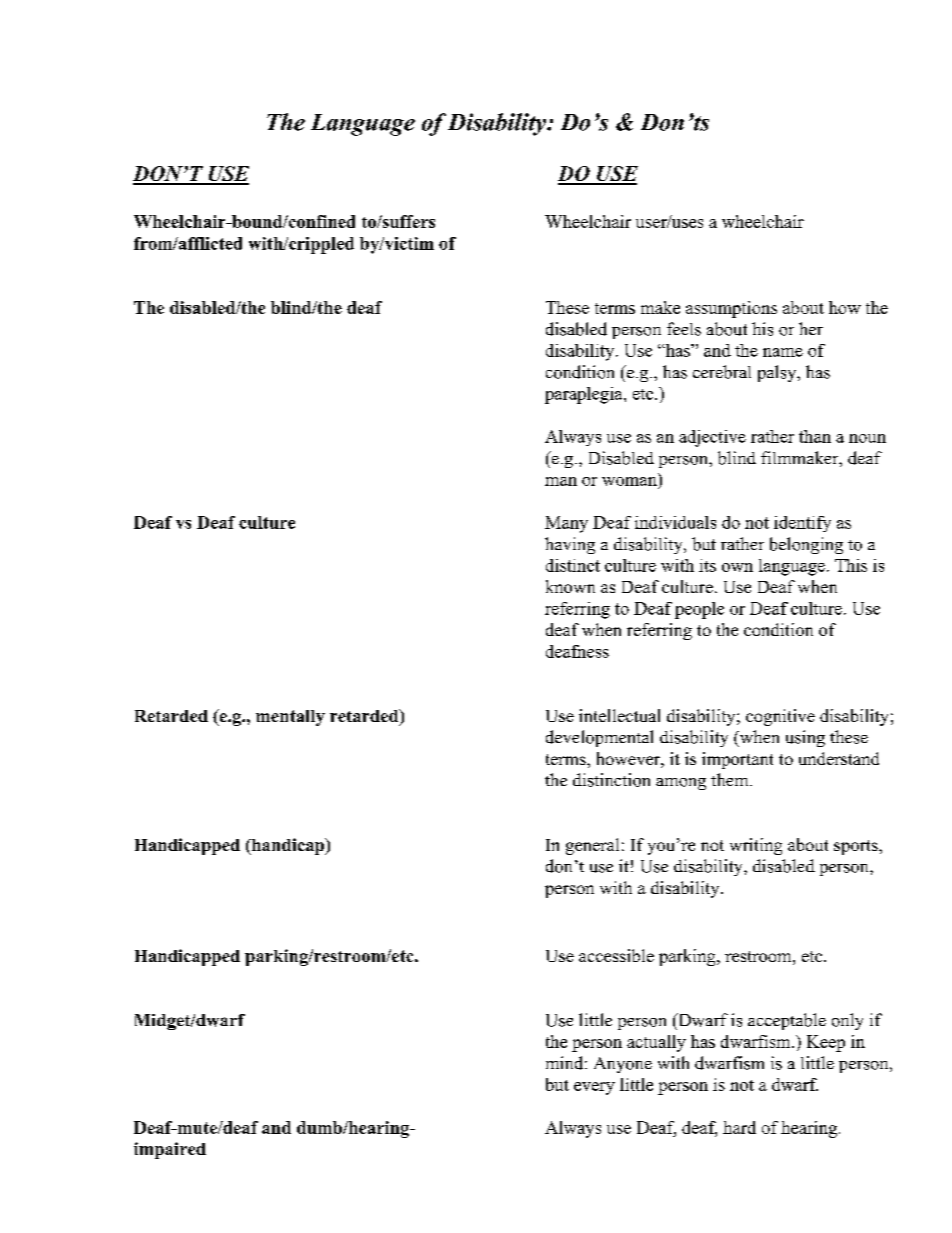  I want to click on paraplegia, so click(585, 395).
